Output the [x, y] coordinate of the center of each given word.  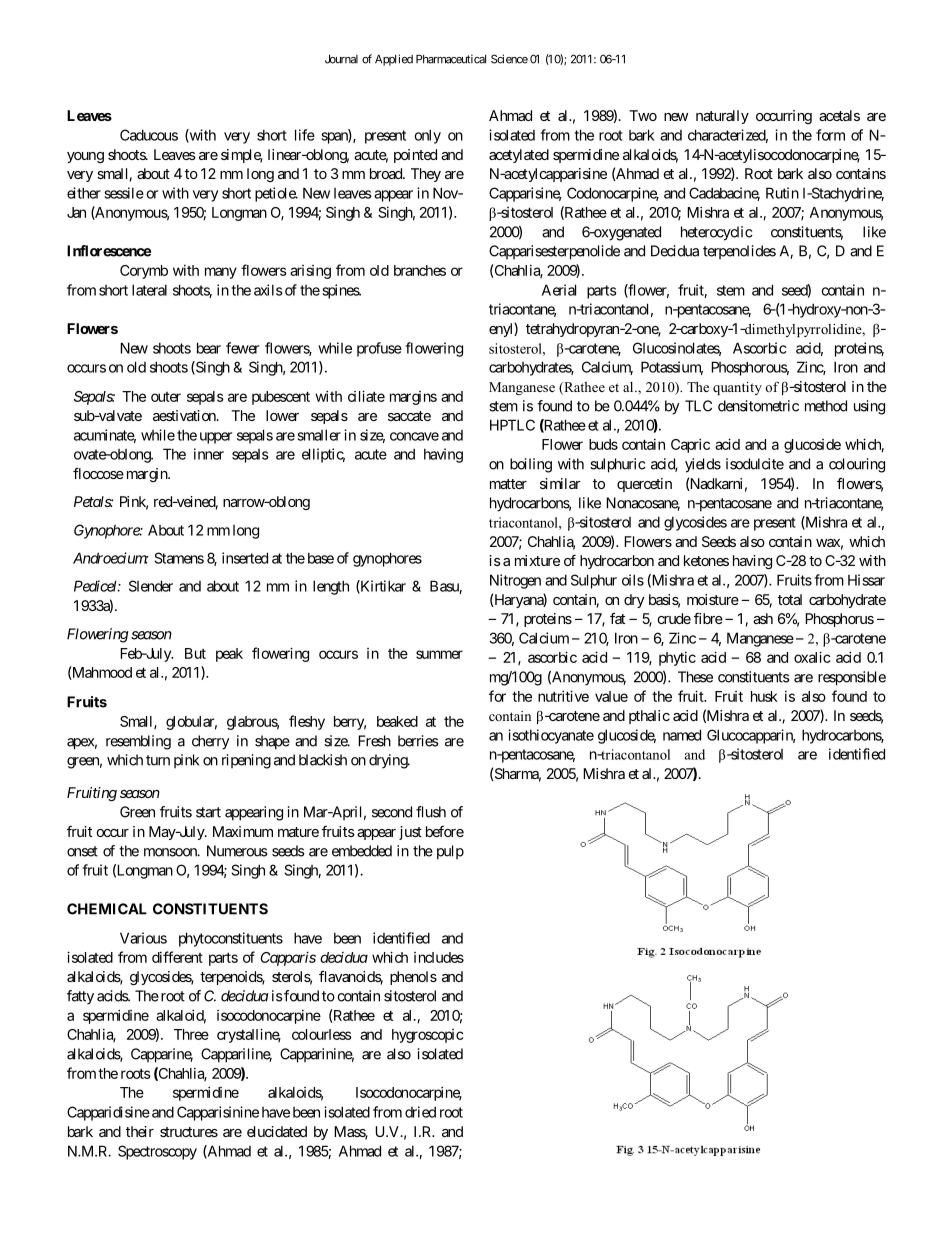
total [790, 599]
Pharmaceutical [451, 59]
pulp [450, 852]
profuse [379, 349]
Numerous [237, 851]
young [85, 157]
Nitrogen [515, 581]
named [682, 735]
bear [209, 348]
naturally [722, 117]
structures [189, 1132]
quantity [737, 388]
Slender [151, 586]
